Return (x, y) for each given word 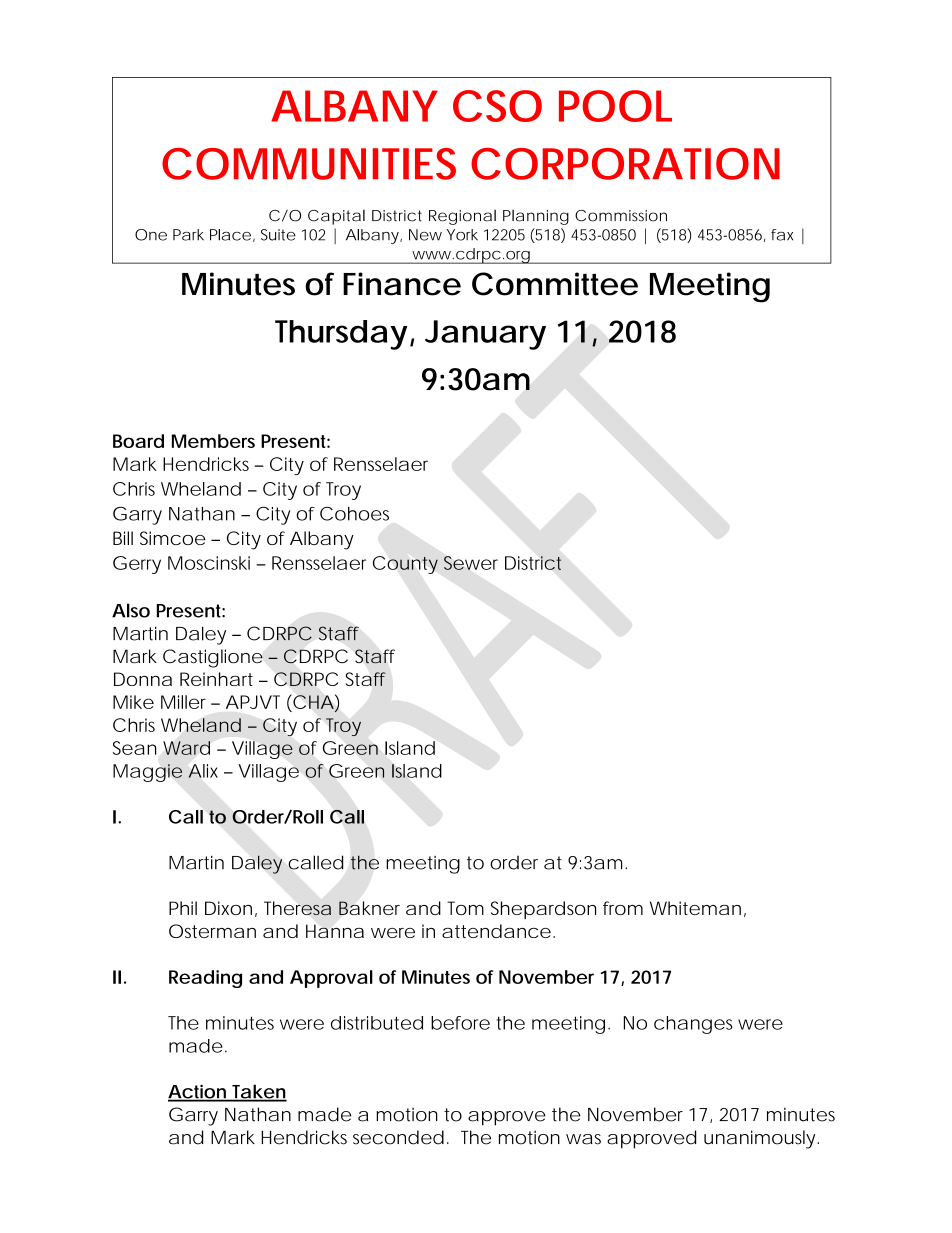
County (405, 565)
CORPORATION (625, 164)
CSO (497, 106)
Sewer (471, 563)
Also (131, 610)
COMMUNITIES (309, 164)
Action (198, 1092)
